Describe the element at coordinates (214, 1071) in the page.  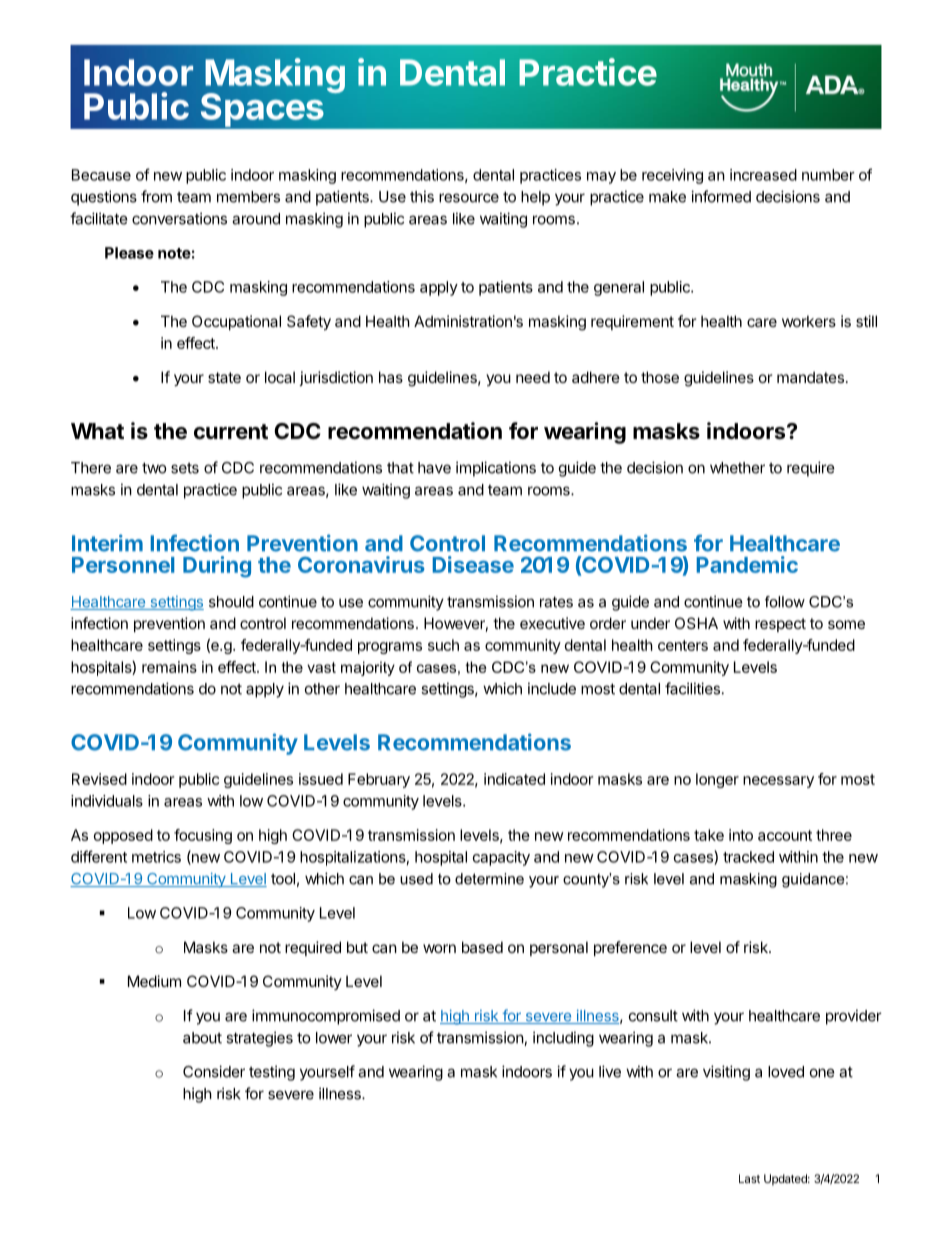
I see `Consider` at that location.
